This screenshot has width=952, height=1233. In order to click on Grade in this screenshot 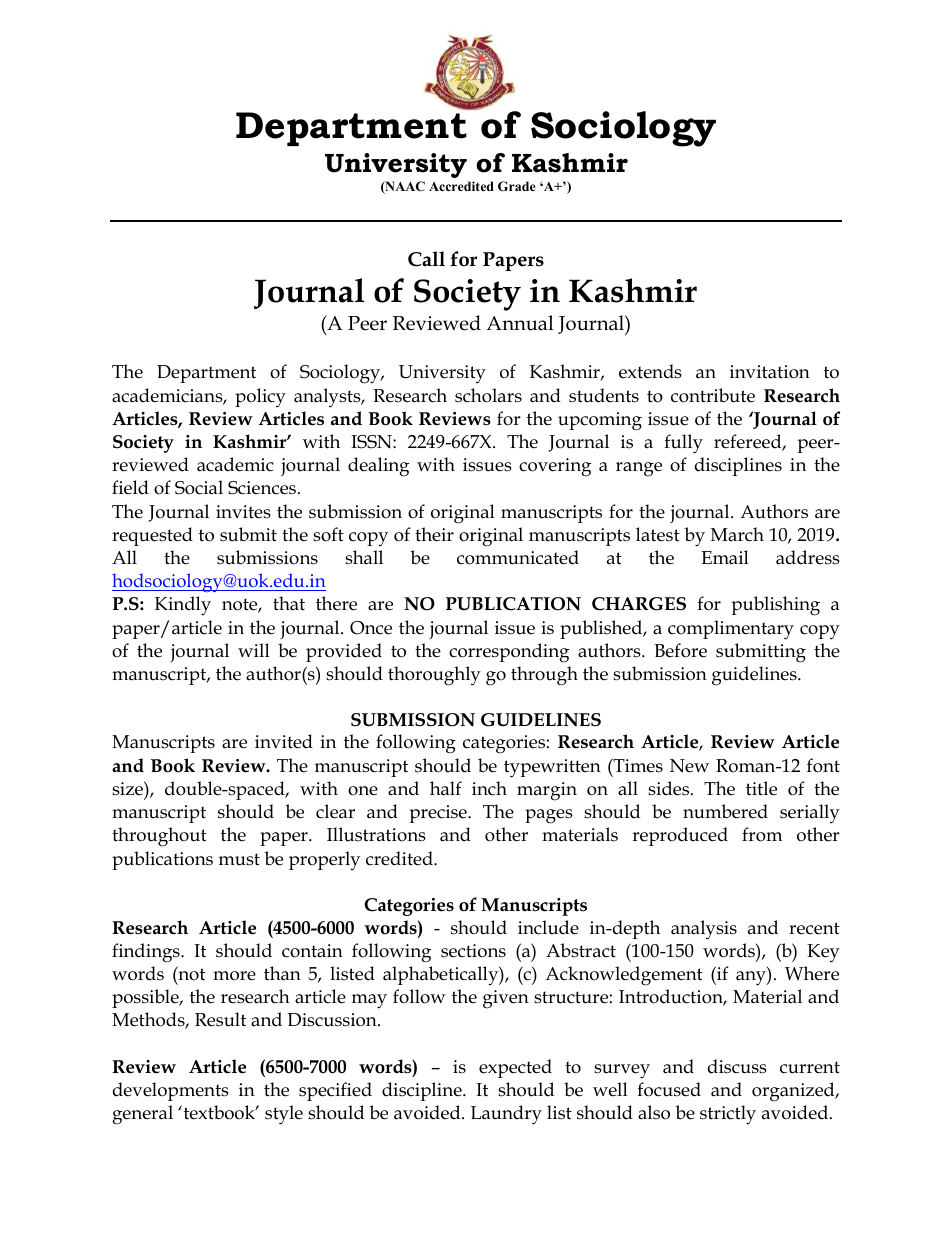, I will do `click(517, 186)`.
